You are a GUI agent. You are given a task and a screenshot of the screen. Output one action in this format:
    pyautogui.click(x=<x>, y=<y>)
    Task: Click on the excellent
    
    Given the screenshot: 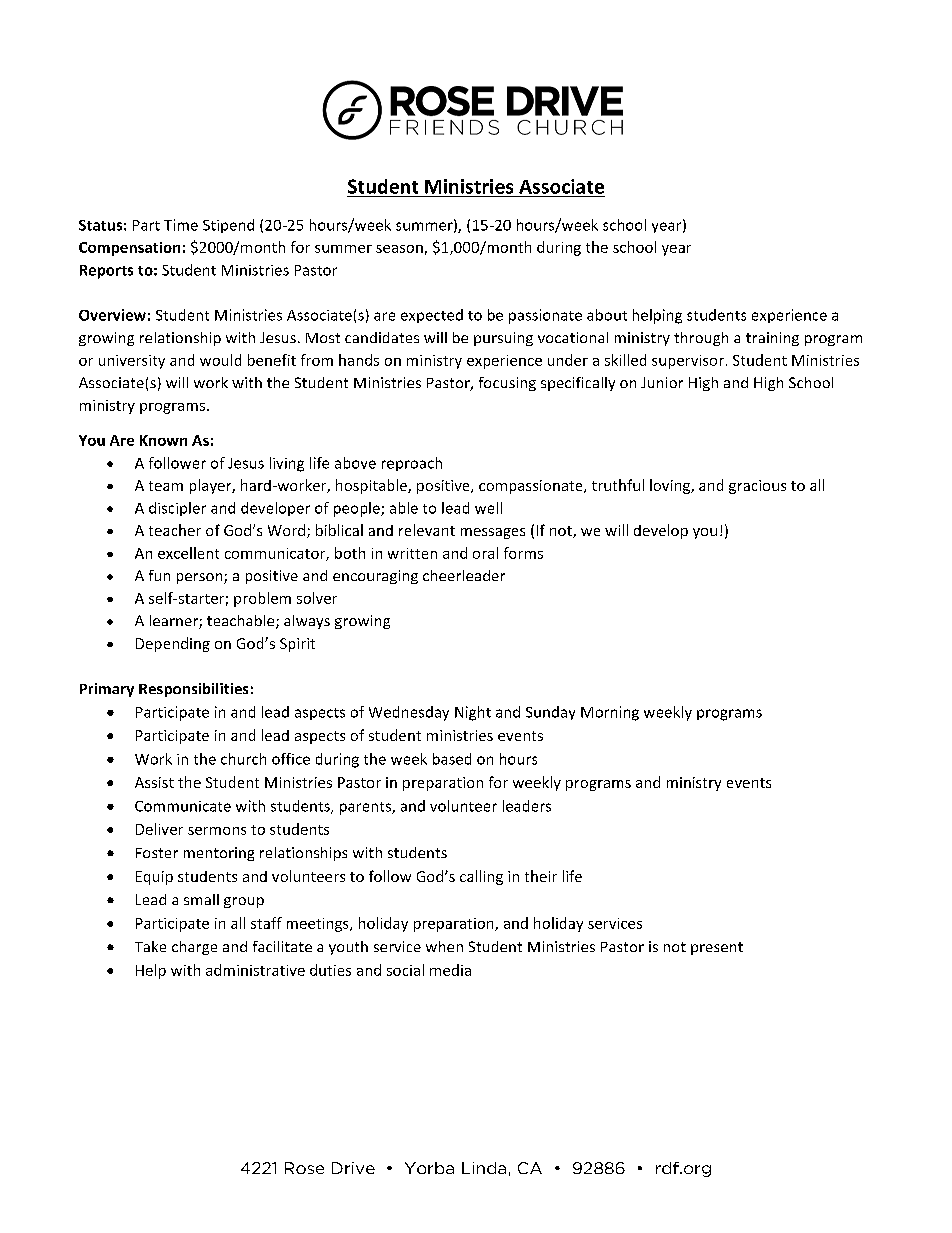 What is the action you would take?
    pyautogui.click(x=188, y=553)
